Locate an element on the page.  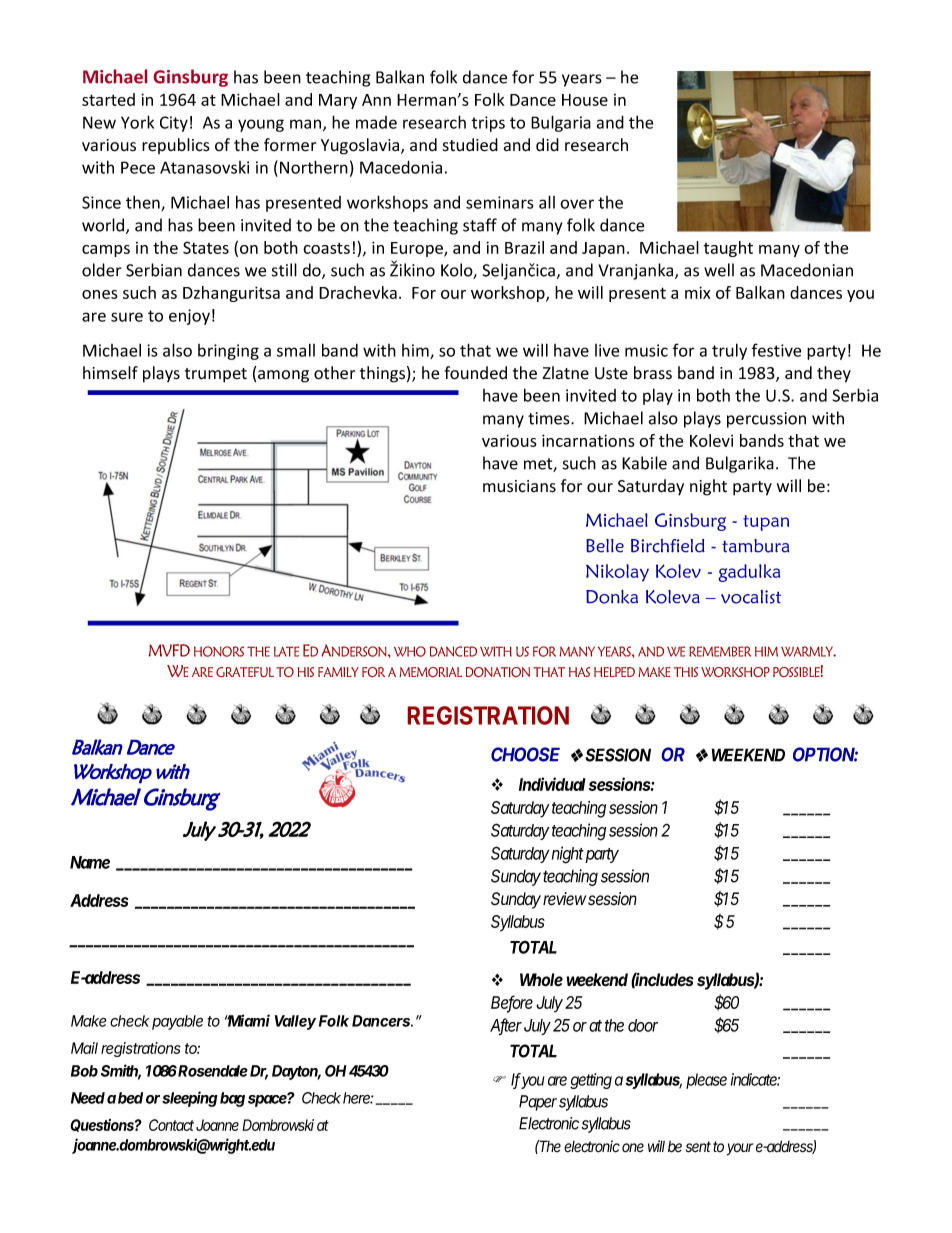
studied is located at coordinates (470, 145).
